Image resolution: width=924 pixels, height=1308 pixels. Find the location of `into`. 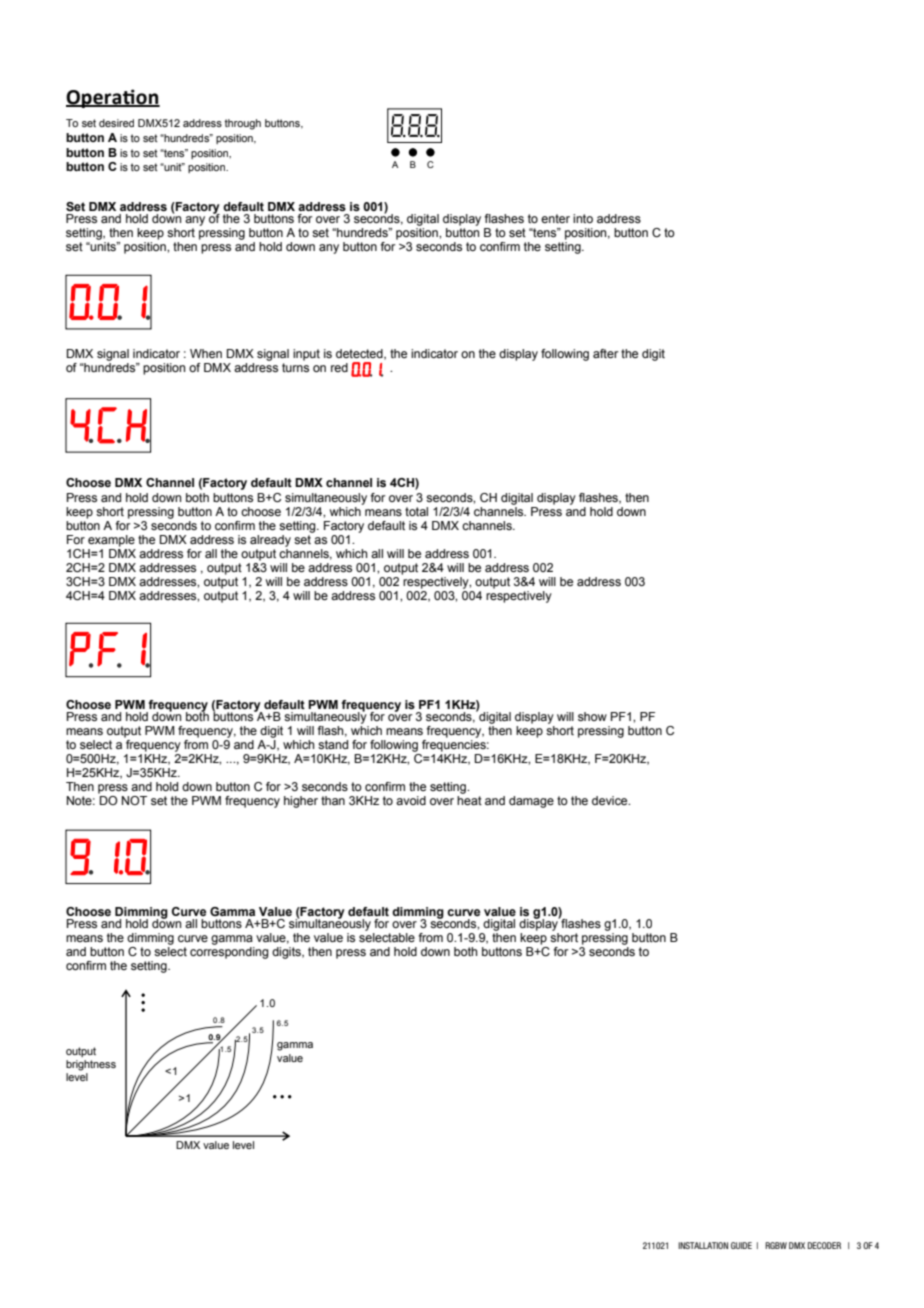

into is located at coordinates (583, 218).
